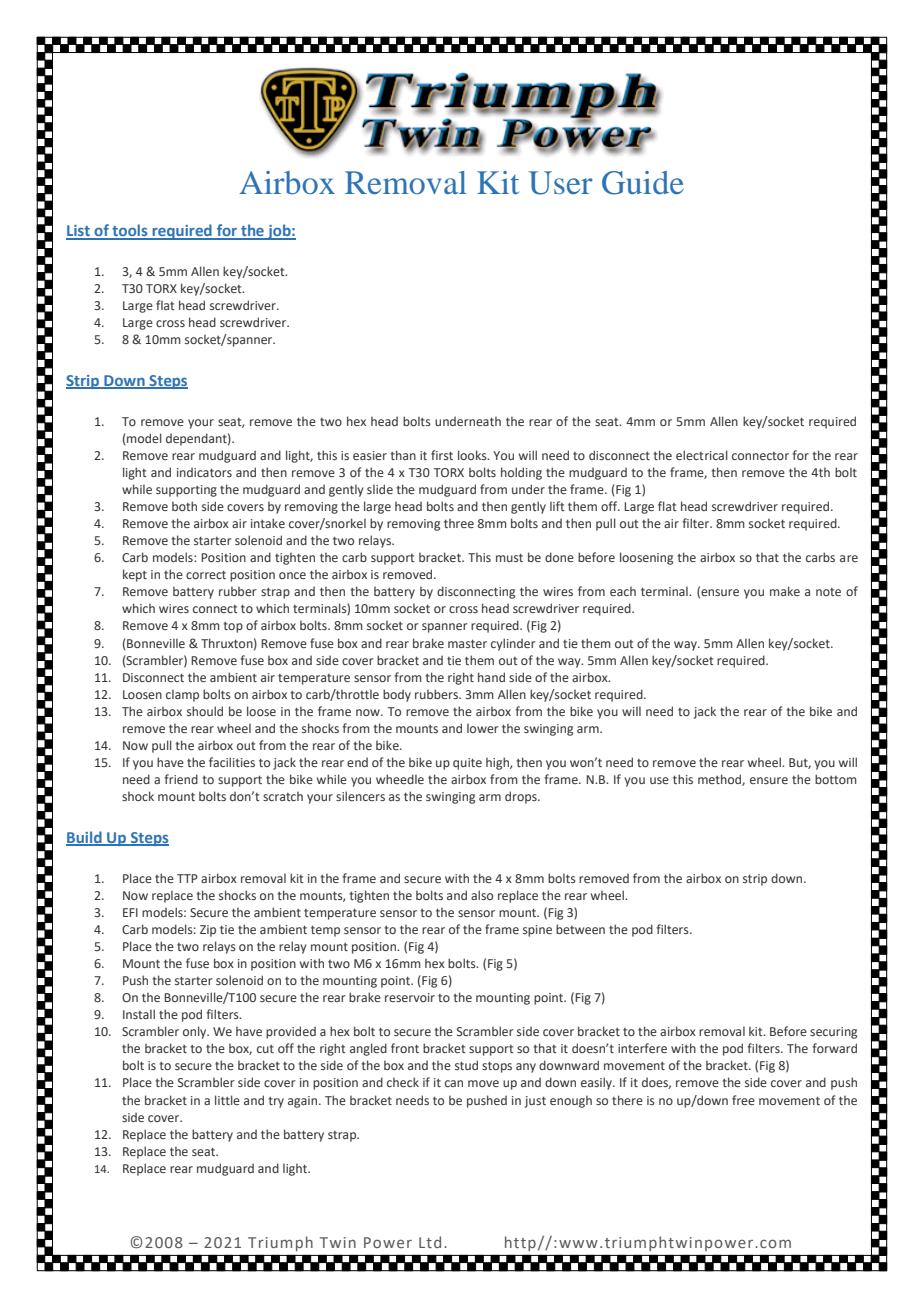 This screenshot has height=1308, width=924. What do you see at coordinates (430, 1242) in the screenshot?
I see `Ltd` at bounding box center [430, 1242].
